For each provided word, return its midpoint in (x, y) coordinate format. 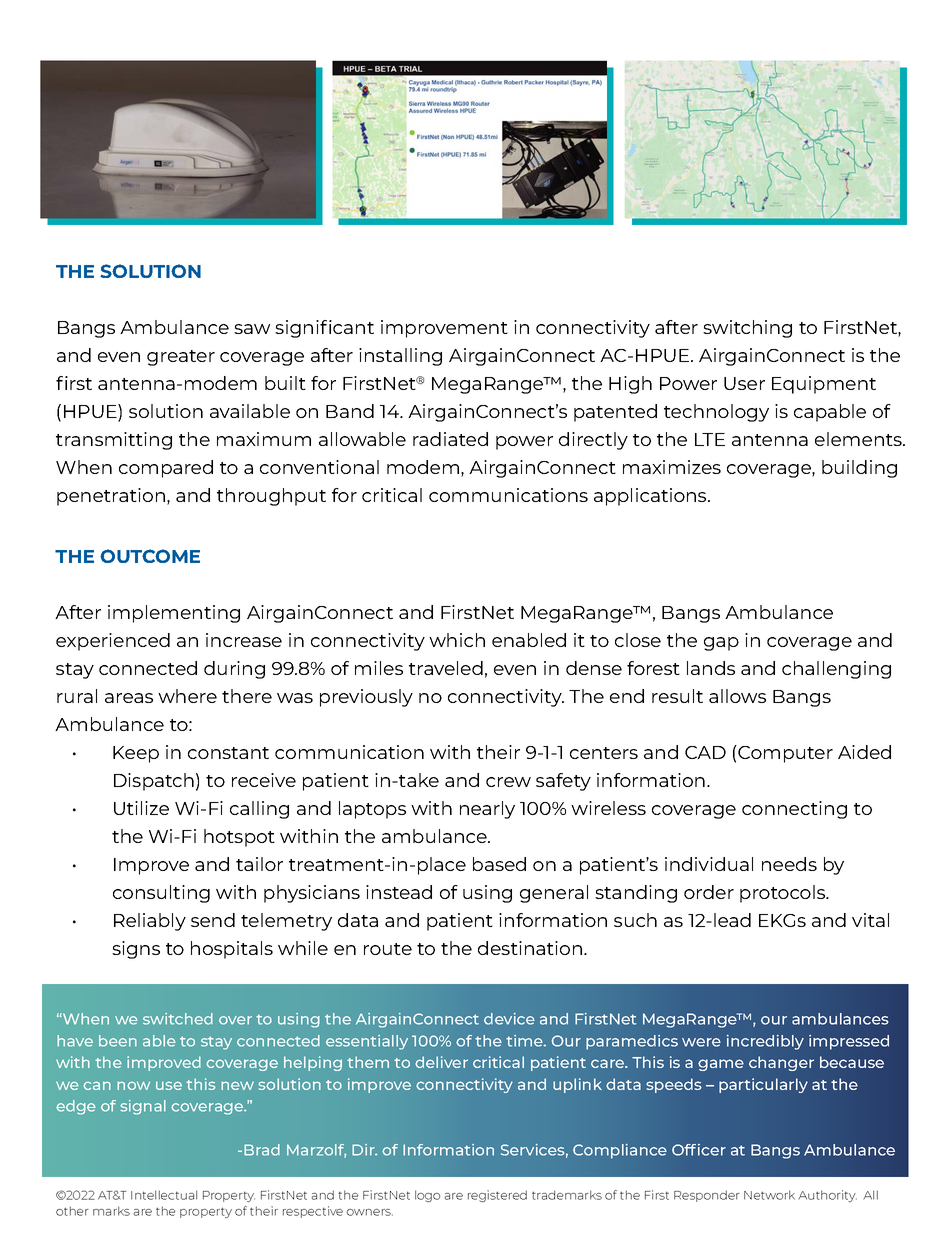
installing (400, 357)
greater (181, 358)
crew (508, 782)
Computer (784, 754)
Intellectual (164, 1195)
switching (747, 329)
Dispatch (154, 782)
